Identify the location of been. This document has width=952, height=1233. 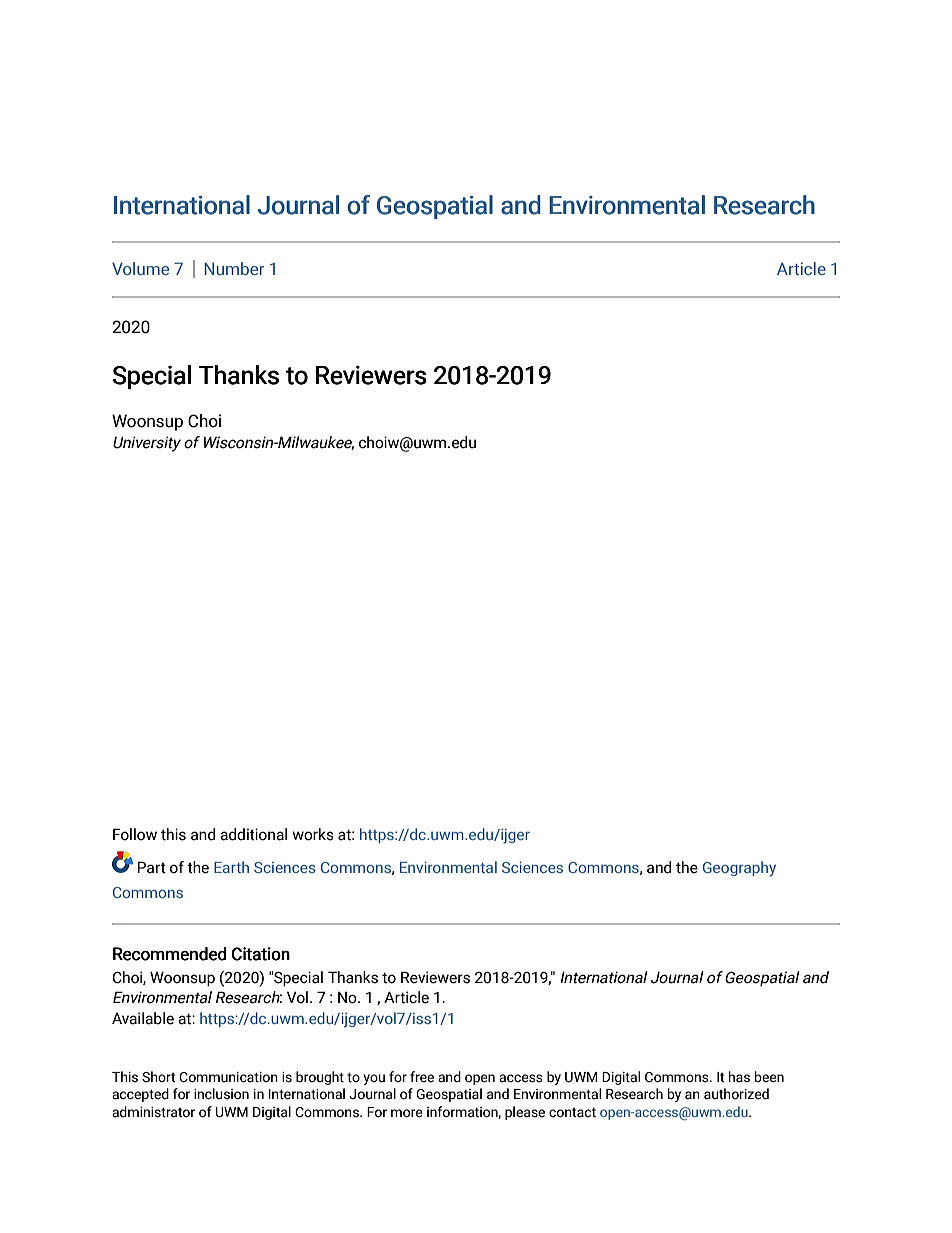
(769, 1077).
